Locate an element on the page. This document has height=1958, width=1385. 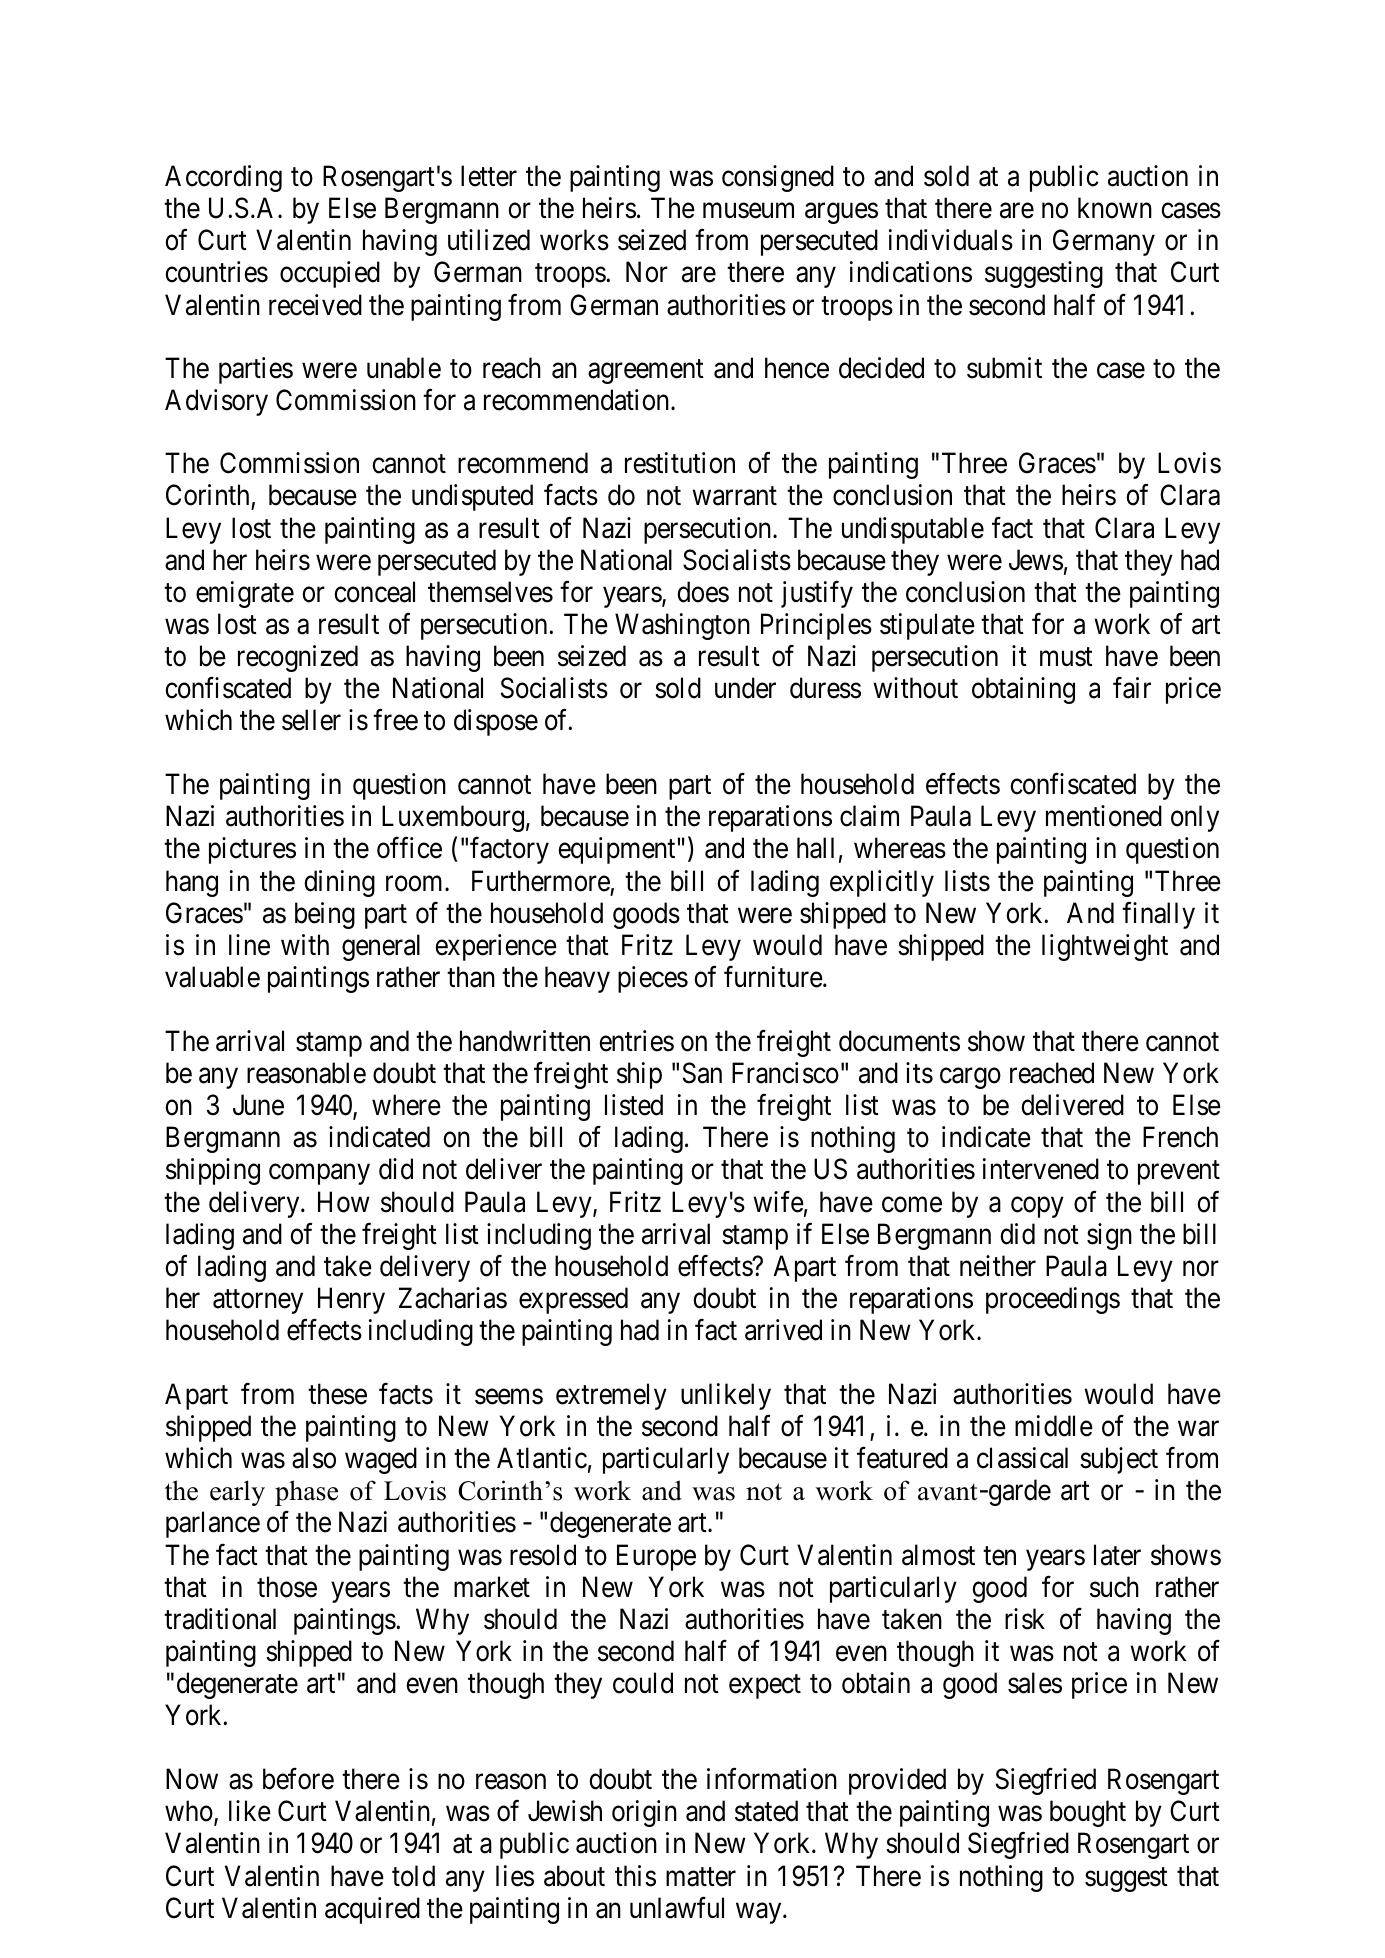
museum is located at coordinates (748, 211).
